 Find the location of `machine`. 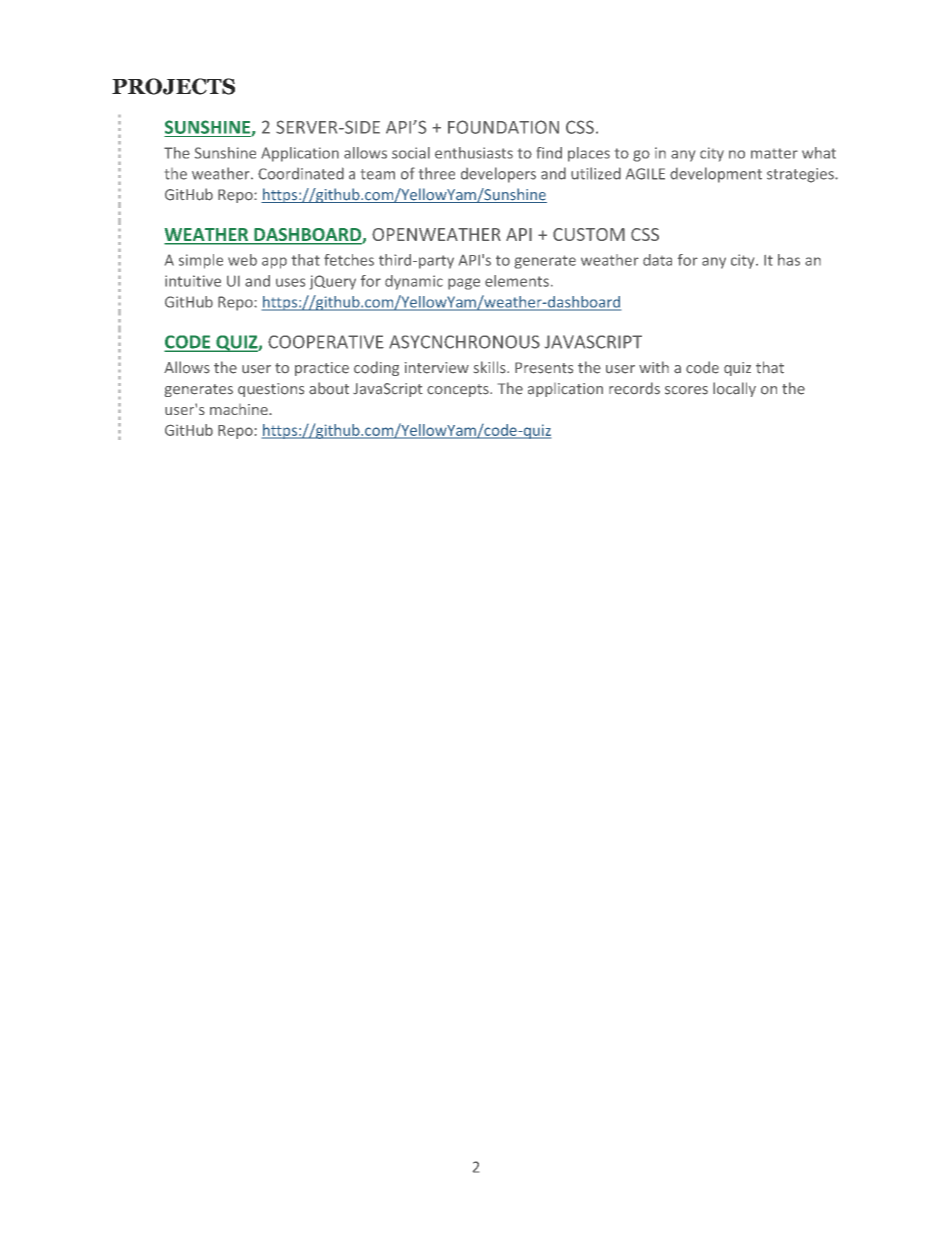

machine is located at coordinates (240, 409).
